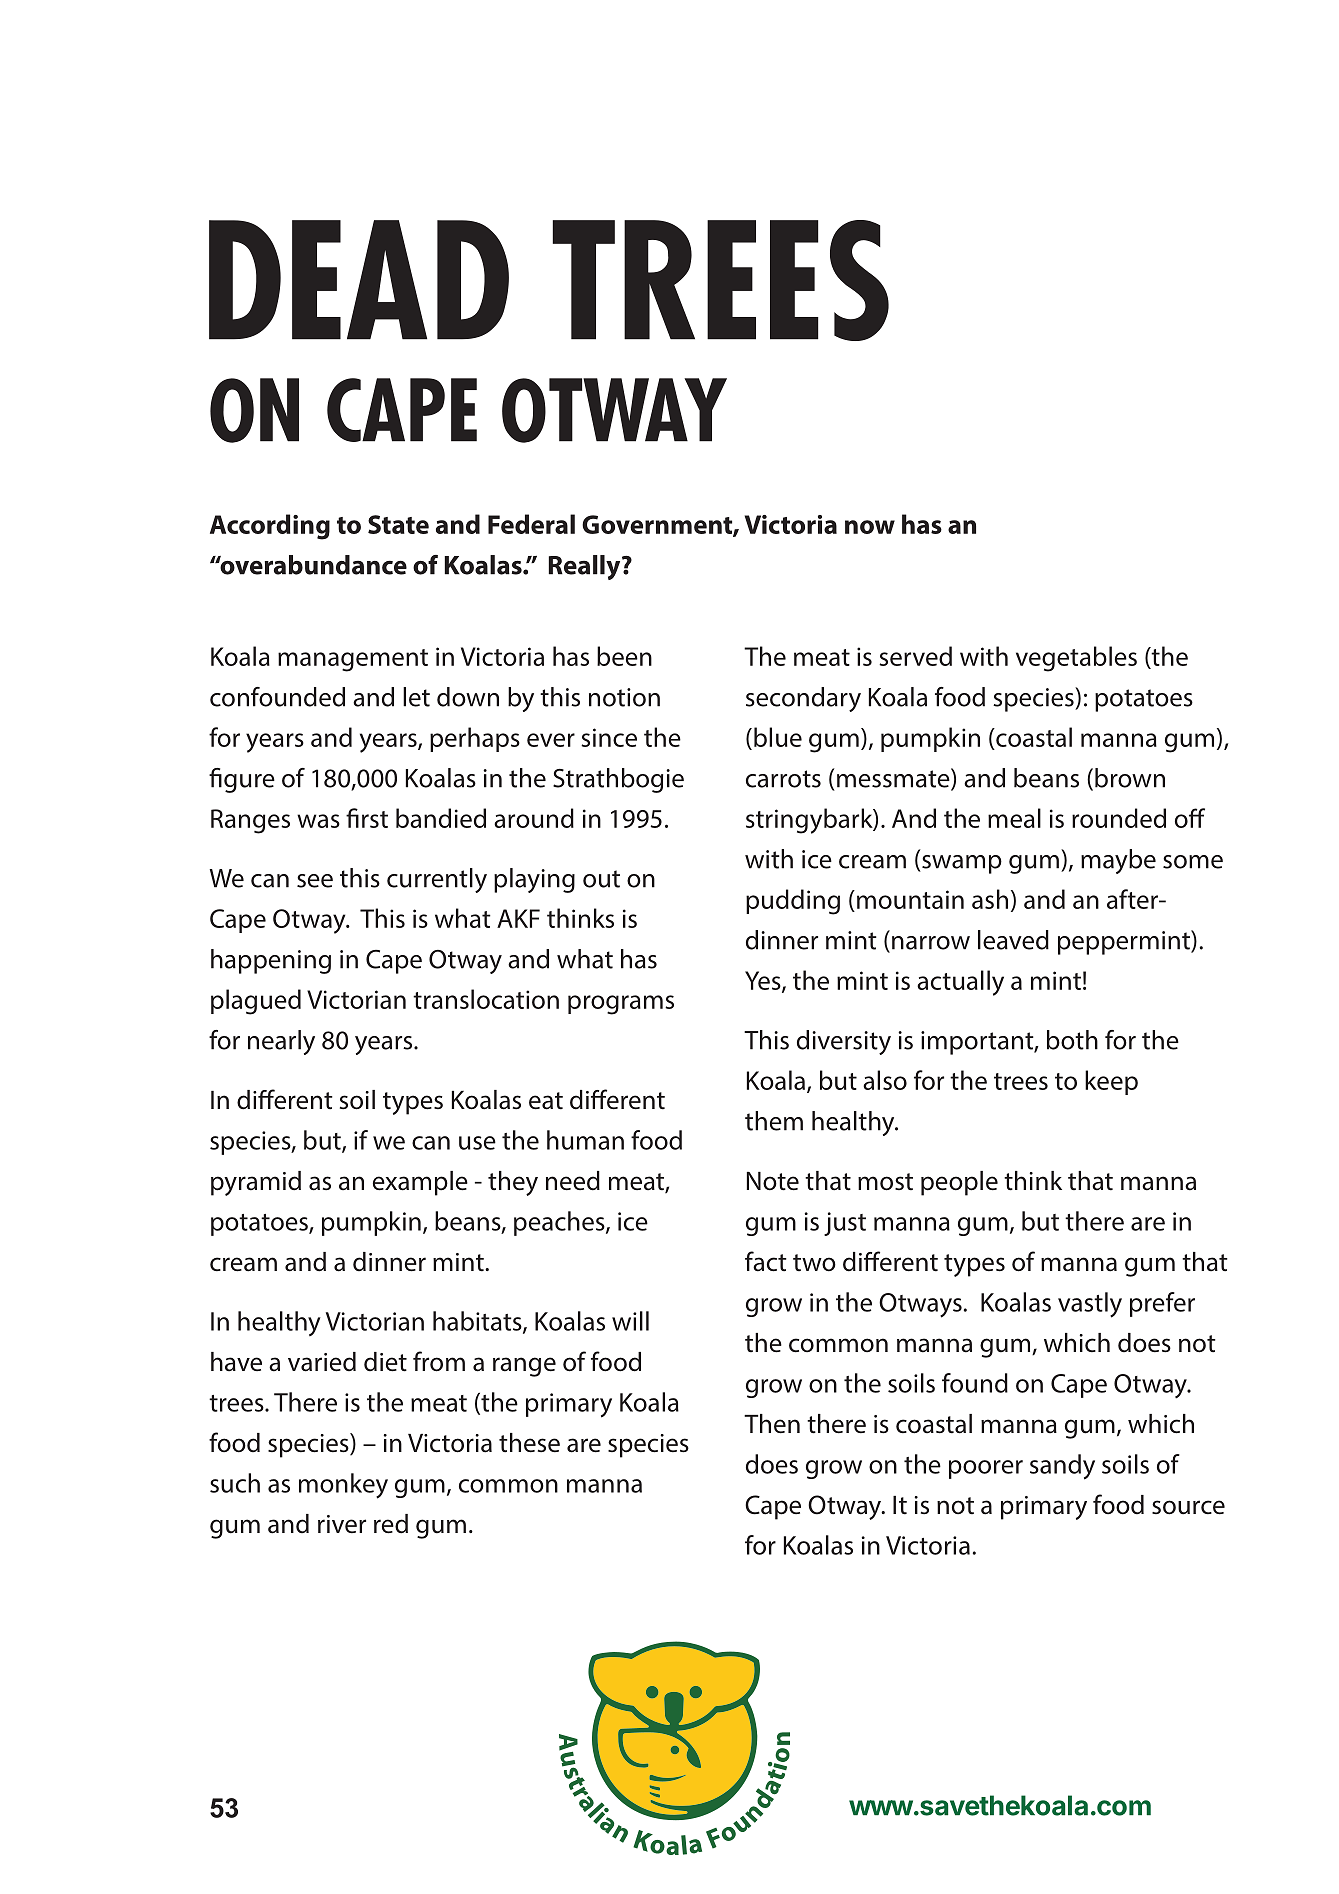 The height and width of the image is (1894, 1339). Describe the element at coordinates (359, 280) in the image. I see `DEAD` at that location.
